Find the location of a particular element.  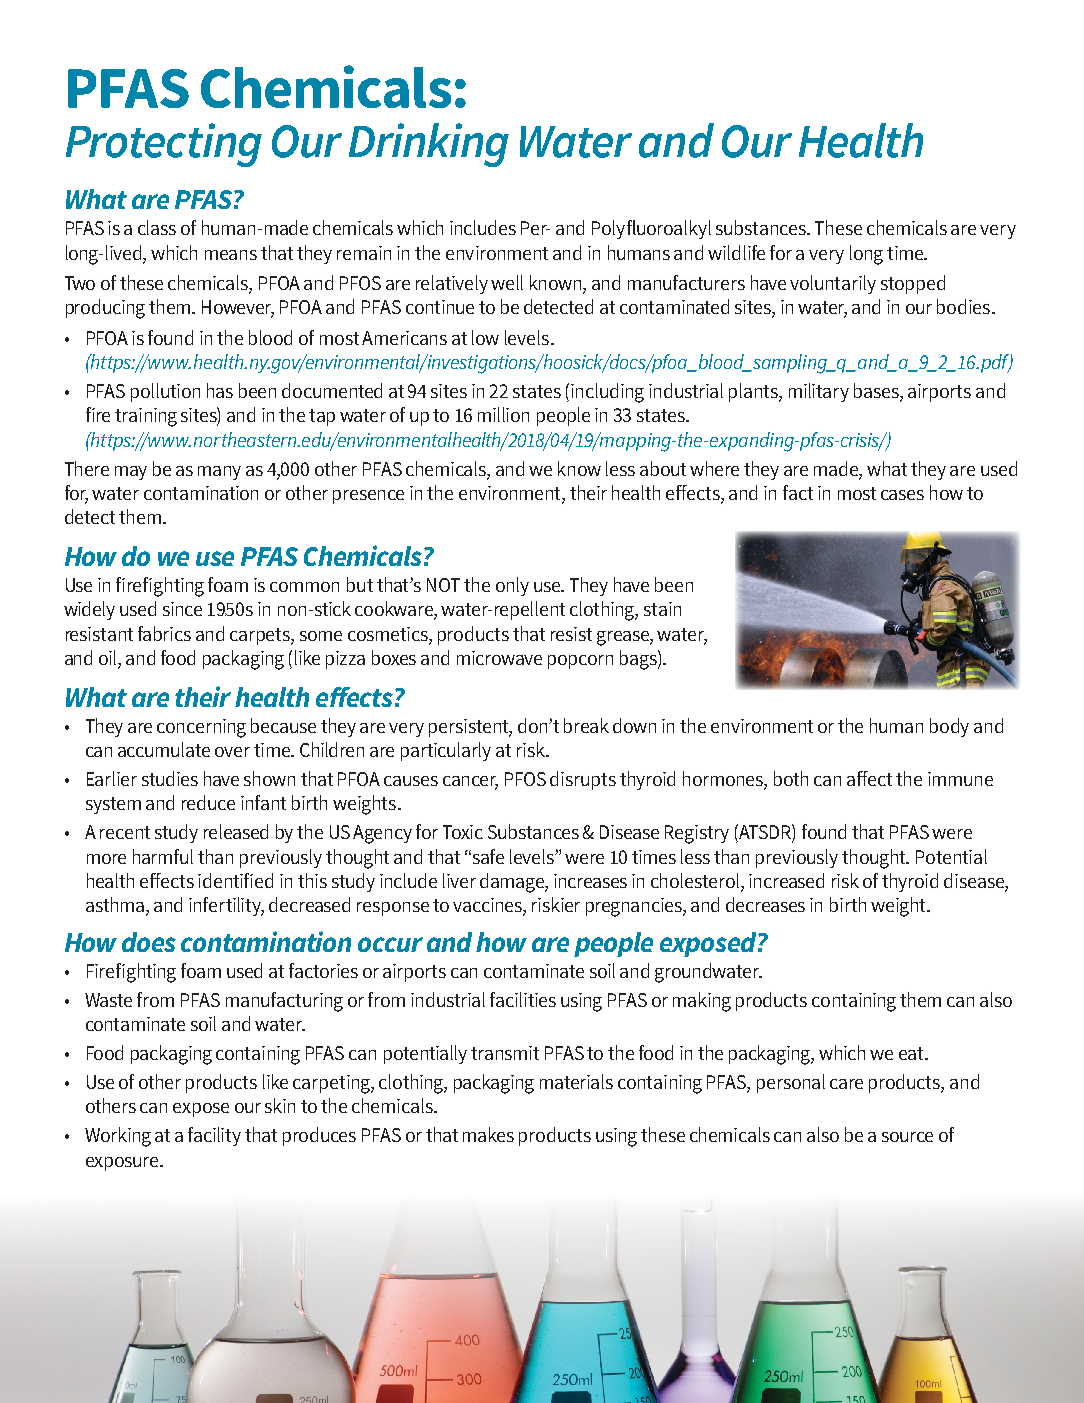

fabrics is located at coordinates (164, 633).
